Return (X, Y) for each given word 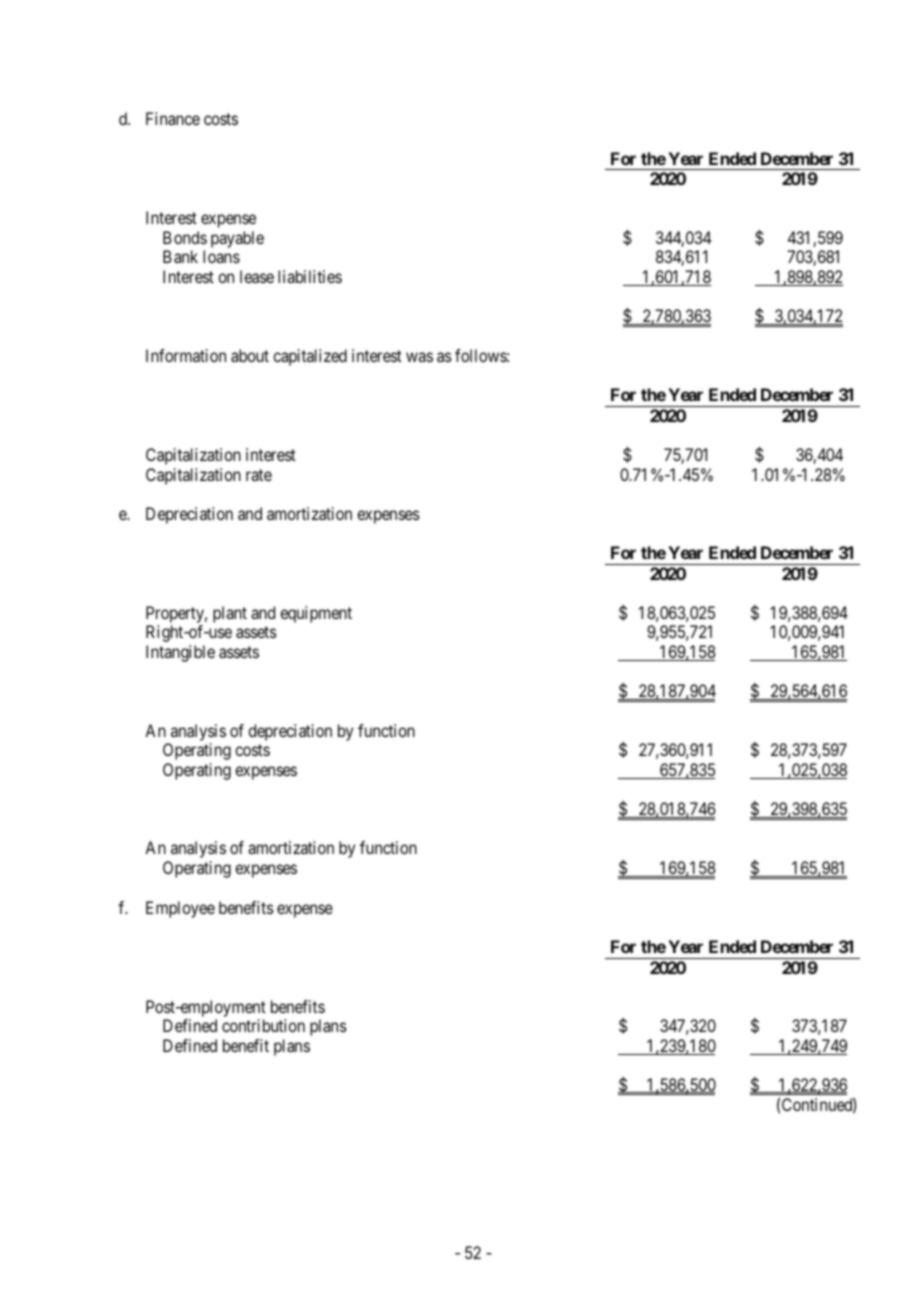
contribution (263, 1025)
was (419, 357)
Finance (173, 118)
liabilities (310, 276)
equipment (316, 614)
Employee (180, 909)
